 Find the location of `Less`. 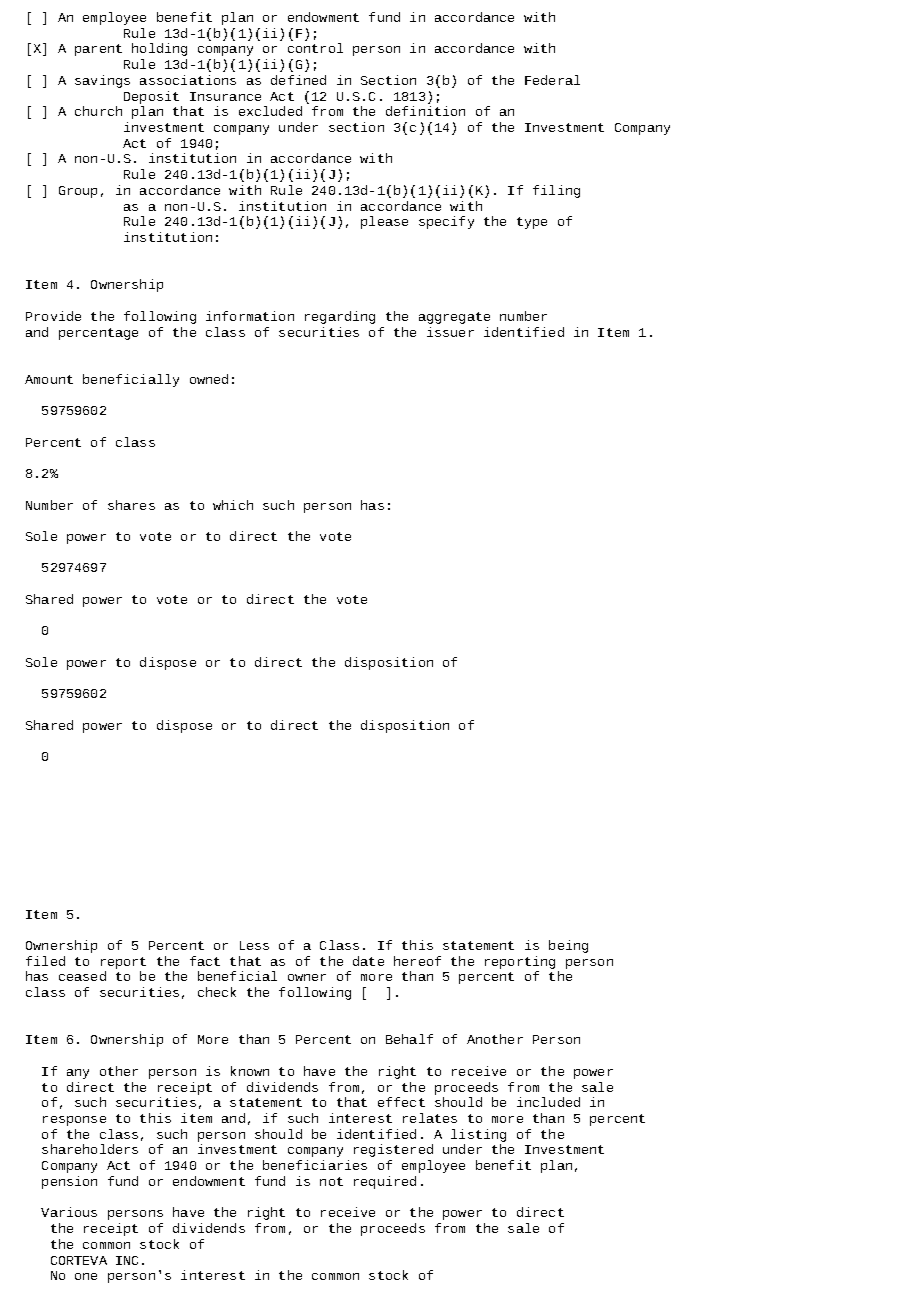

Less is located at coordinates (254, 945).
